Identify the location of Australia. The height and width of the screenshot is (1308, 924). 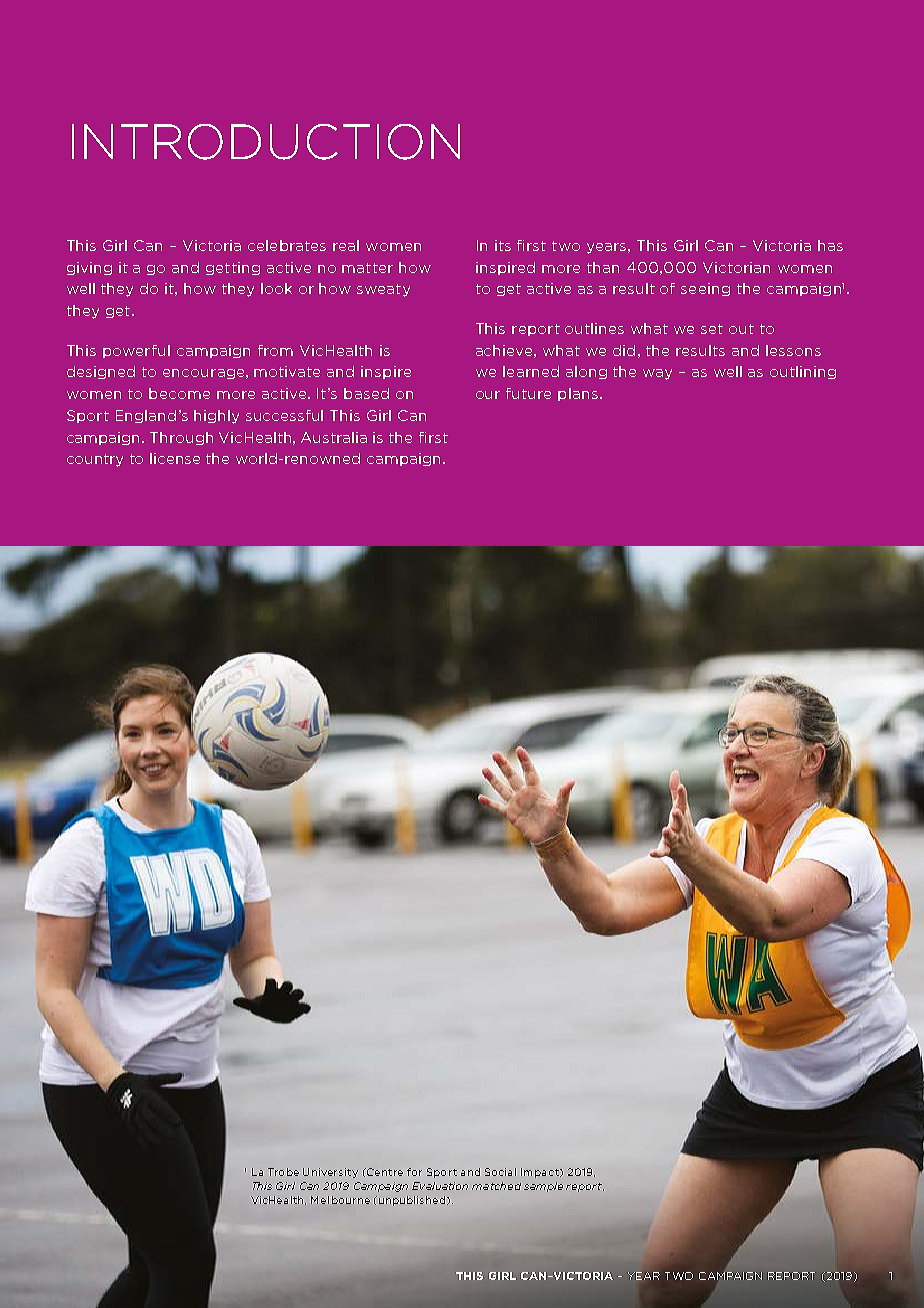
(334, 437).
